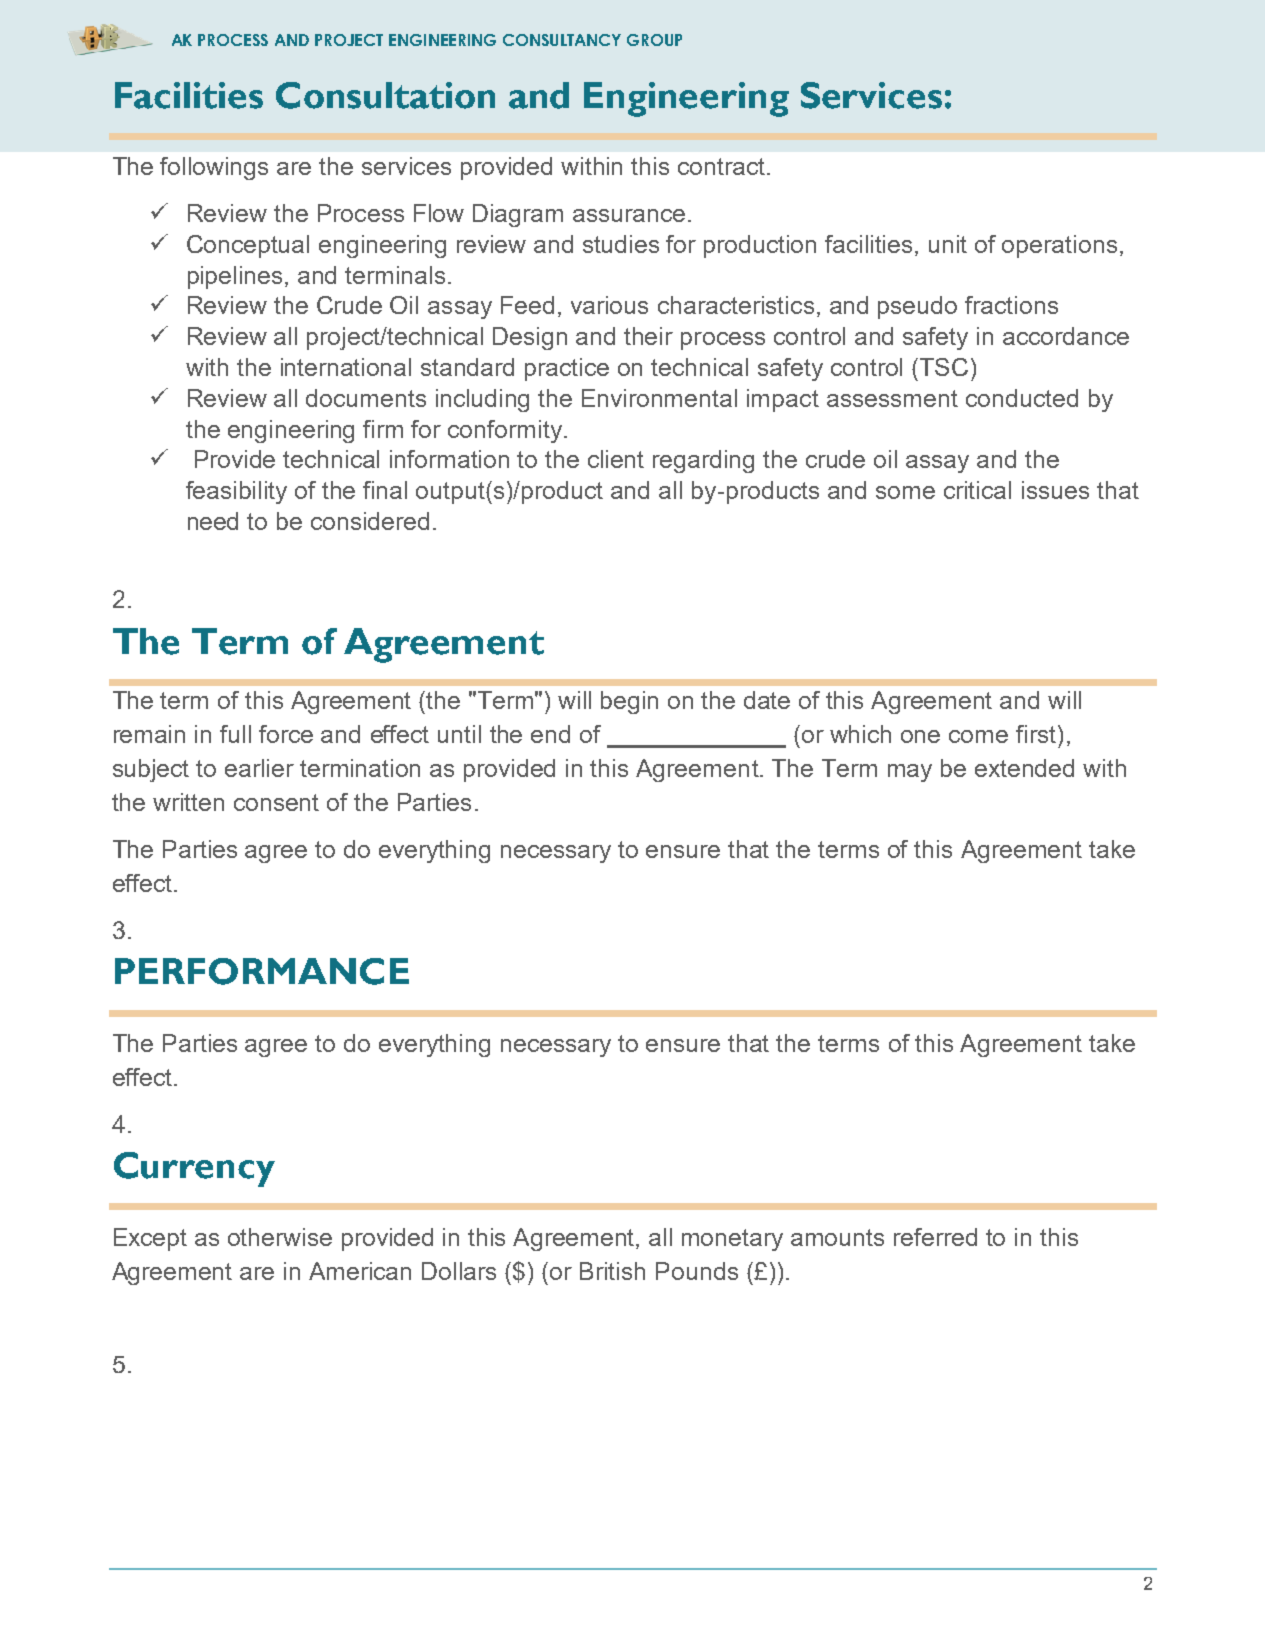 Image resolution: width=1265 pixels, height=1638 pixels. I want to click on otherwise, so click(280, 1237).
